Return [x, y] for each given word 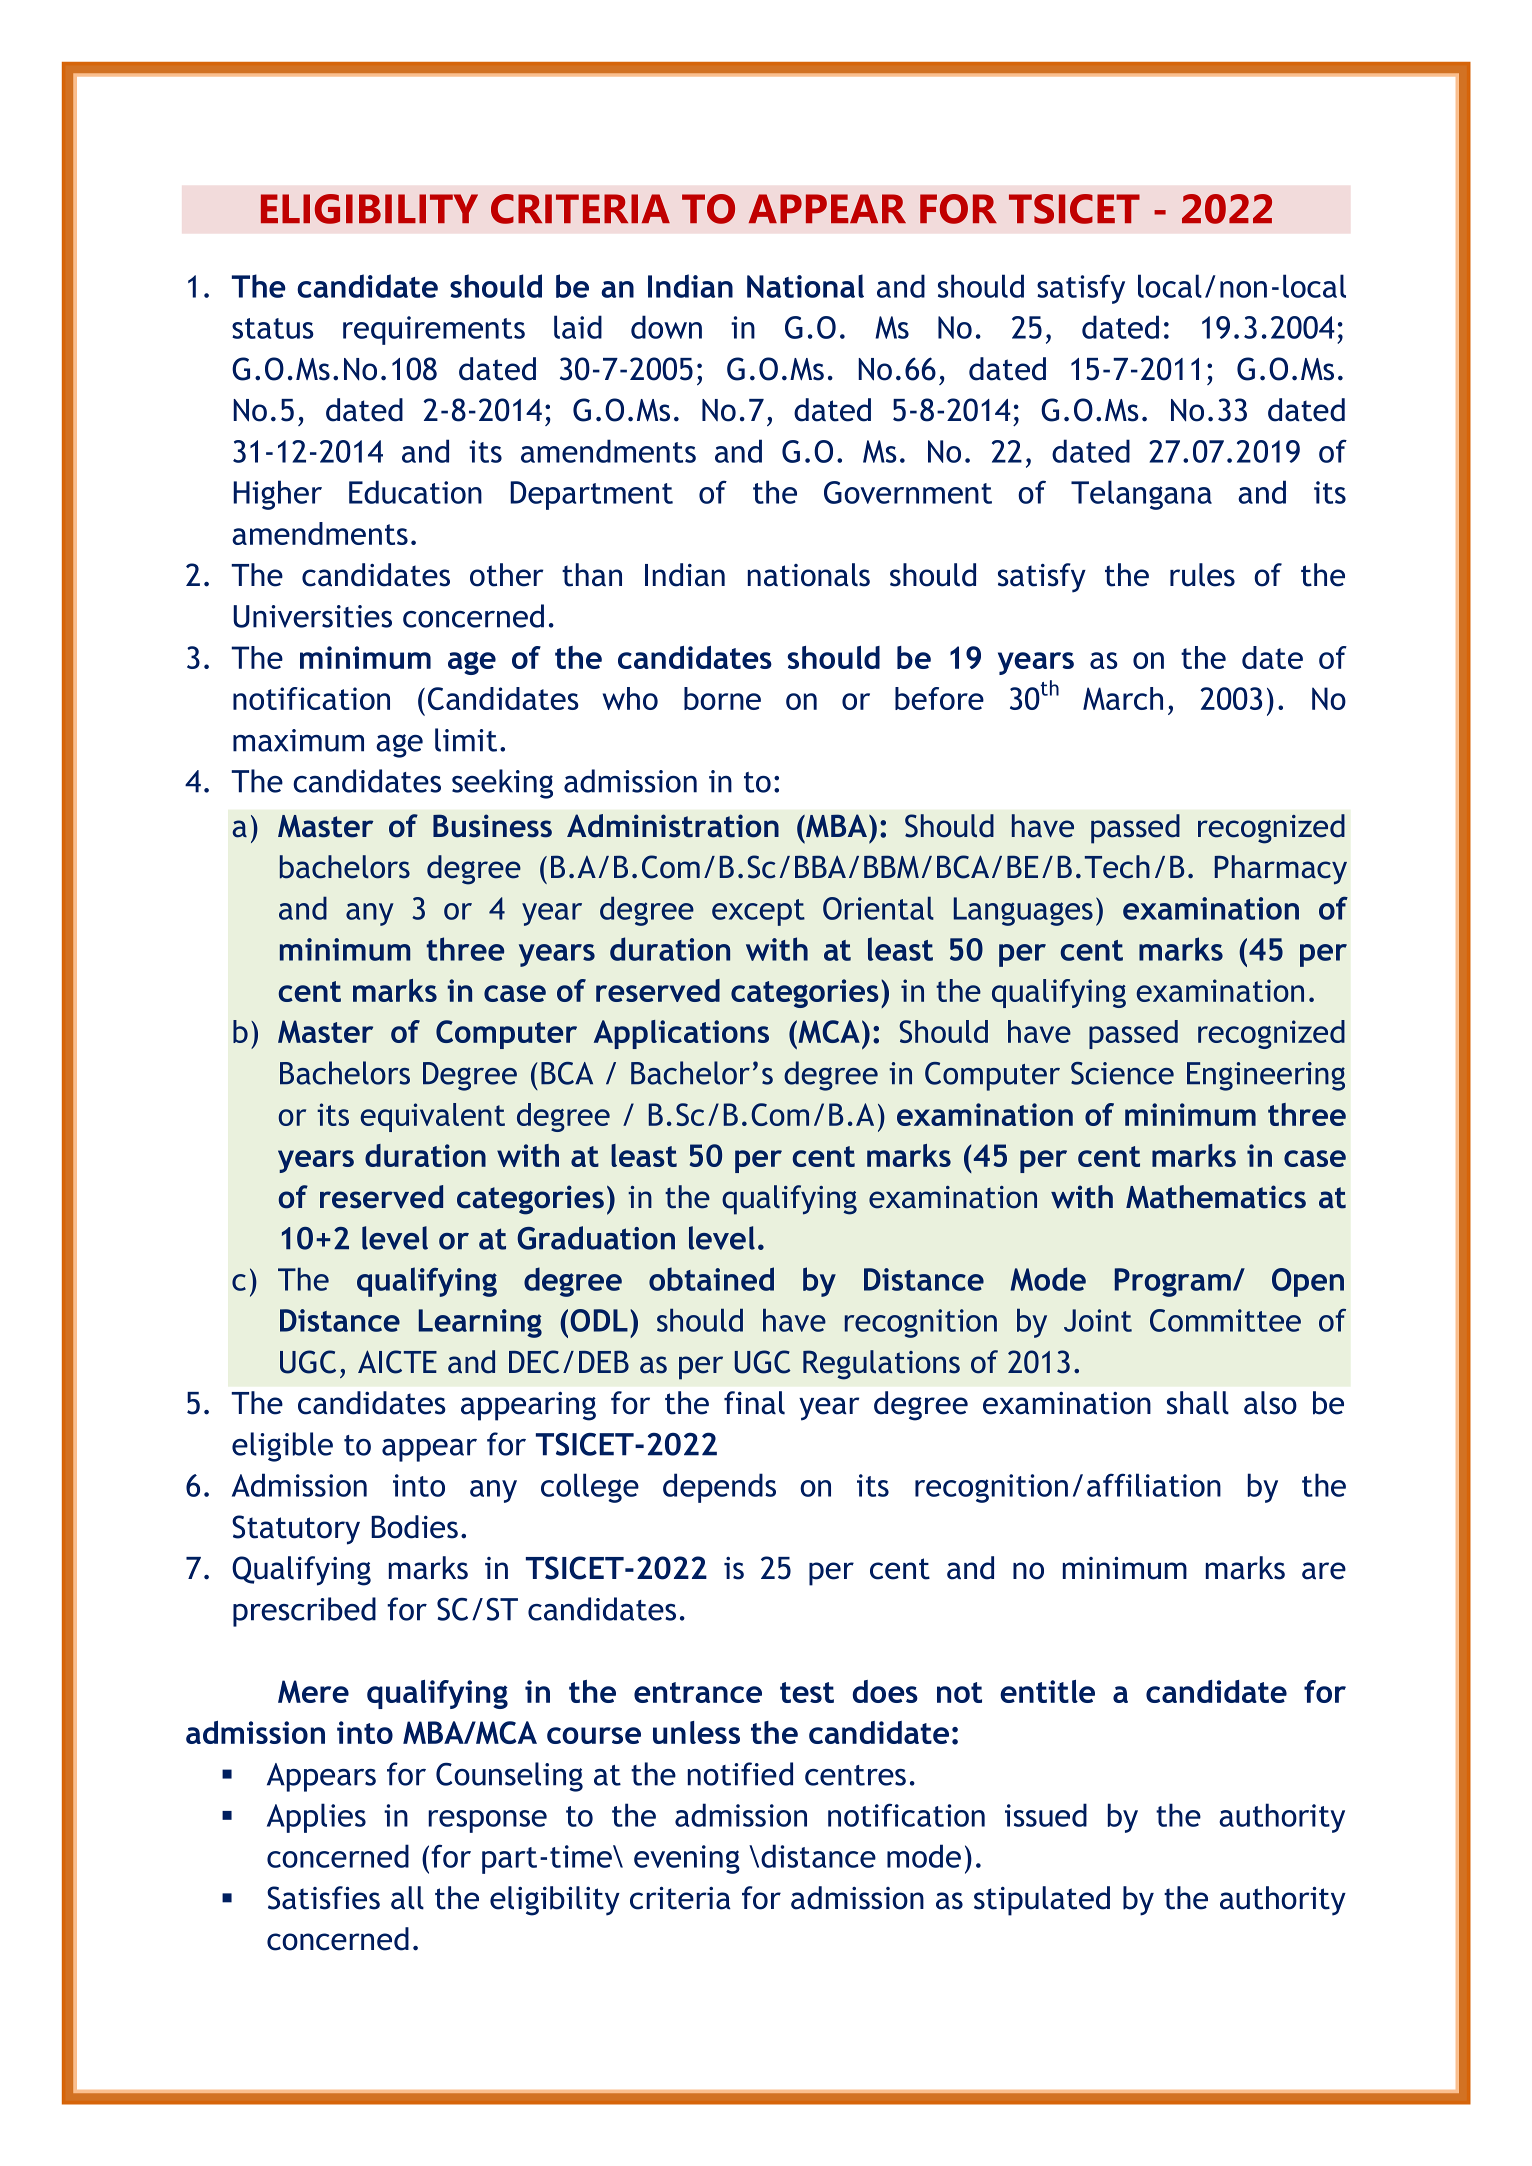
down [666, 327]
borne [722, 698]
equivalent [432, 1117]
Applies [316, 1818]
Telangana [1141, 495]
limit [466, 740]
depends [719, 1488]
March [1123, 698]
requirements [434, 330]
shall [1198, 1403]
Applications [681, 1034]
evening [687, 1859]
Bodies [414, 1527]
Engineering [1266, 1076]
